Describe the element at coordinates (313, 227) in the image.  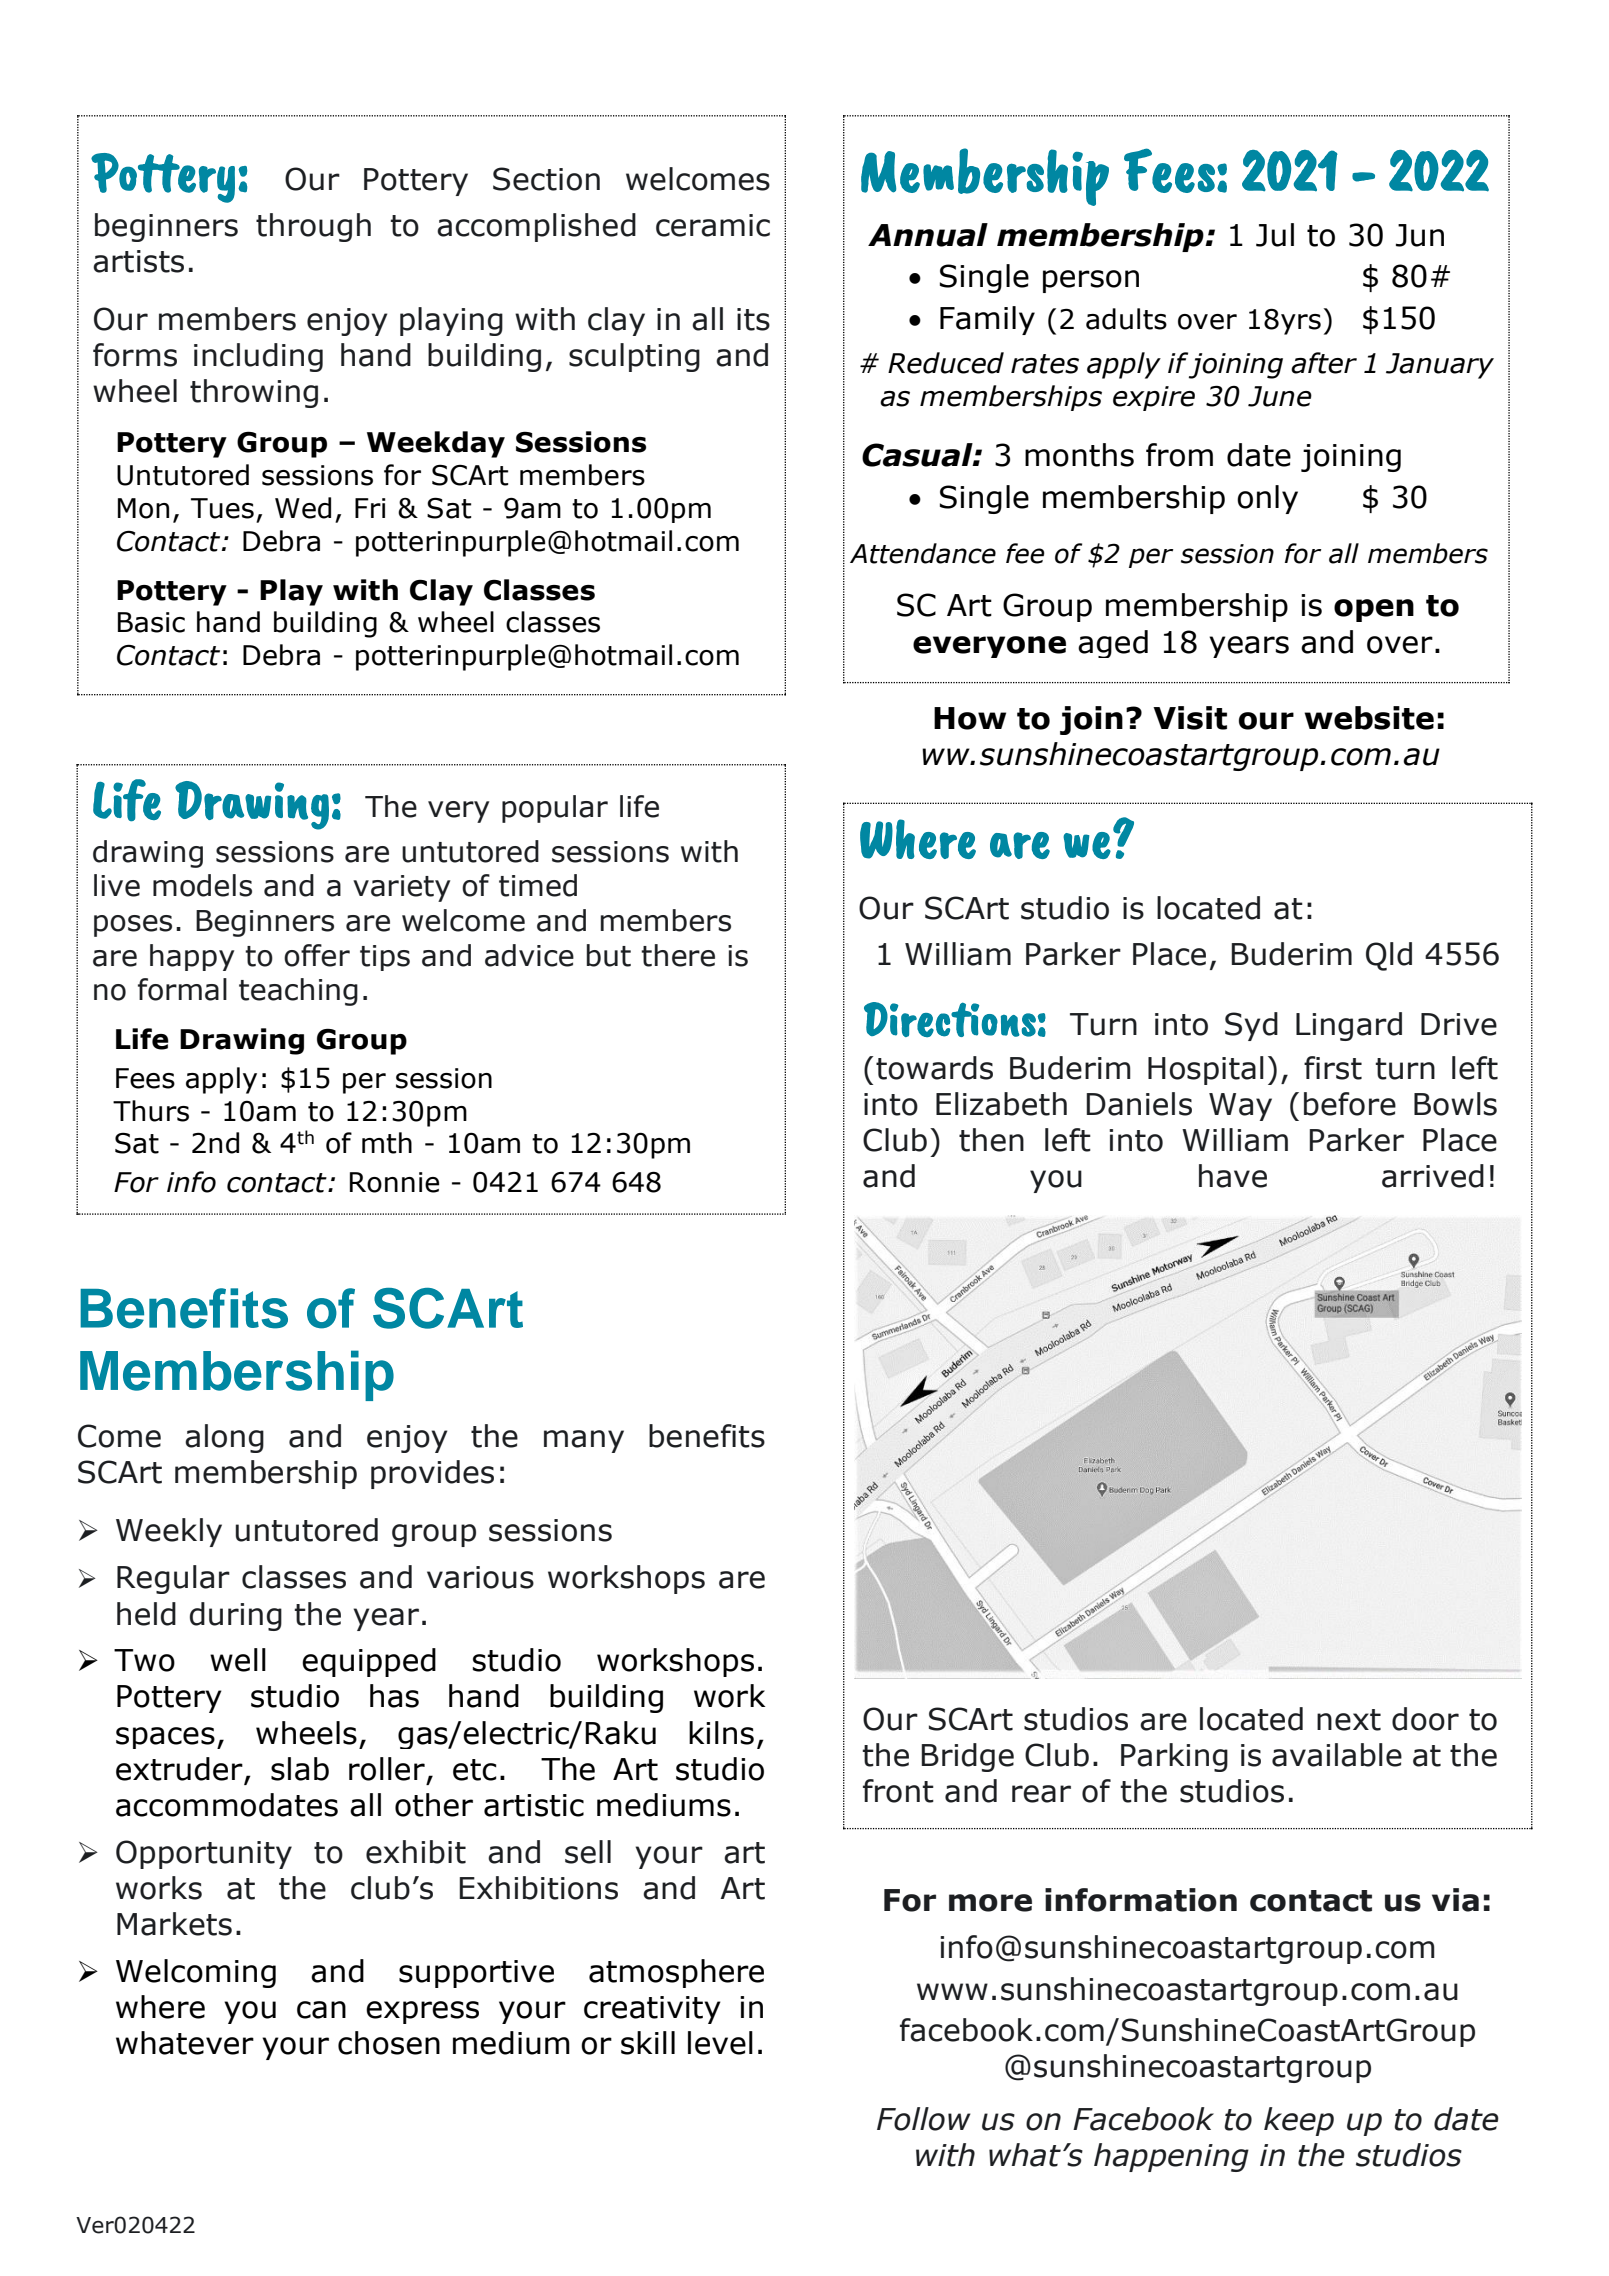
I see `through` at that location.
